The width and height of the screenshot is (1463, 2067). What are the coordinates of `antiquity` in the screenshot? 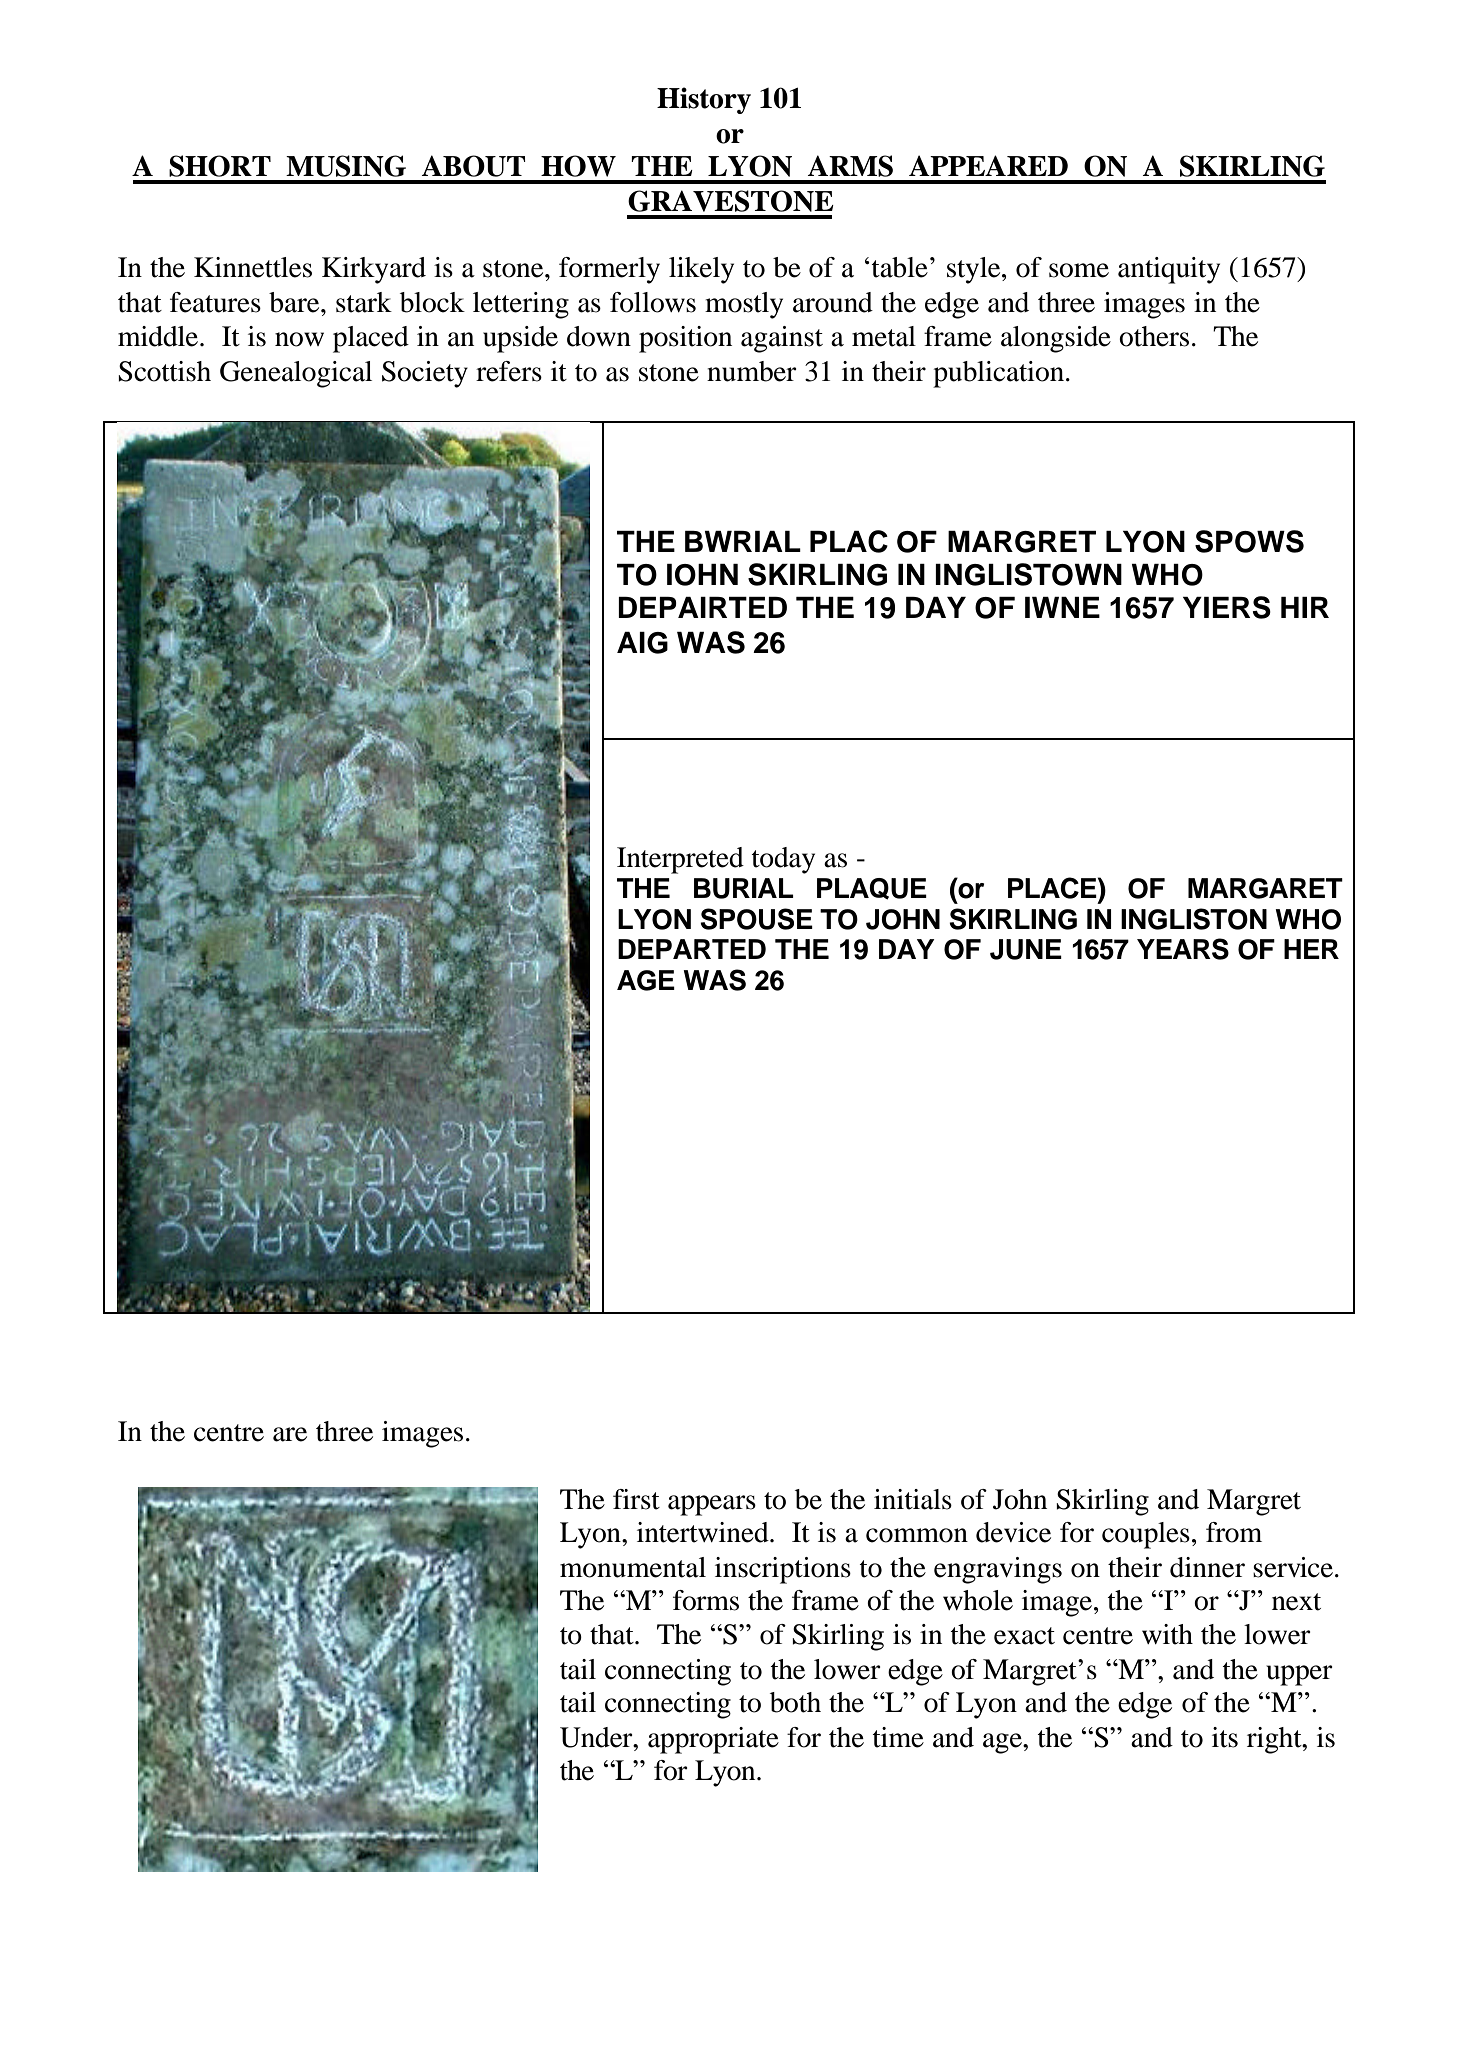 It's located at (1169, 270).
